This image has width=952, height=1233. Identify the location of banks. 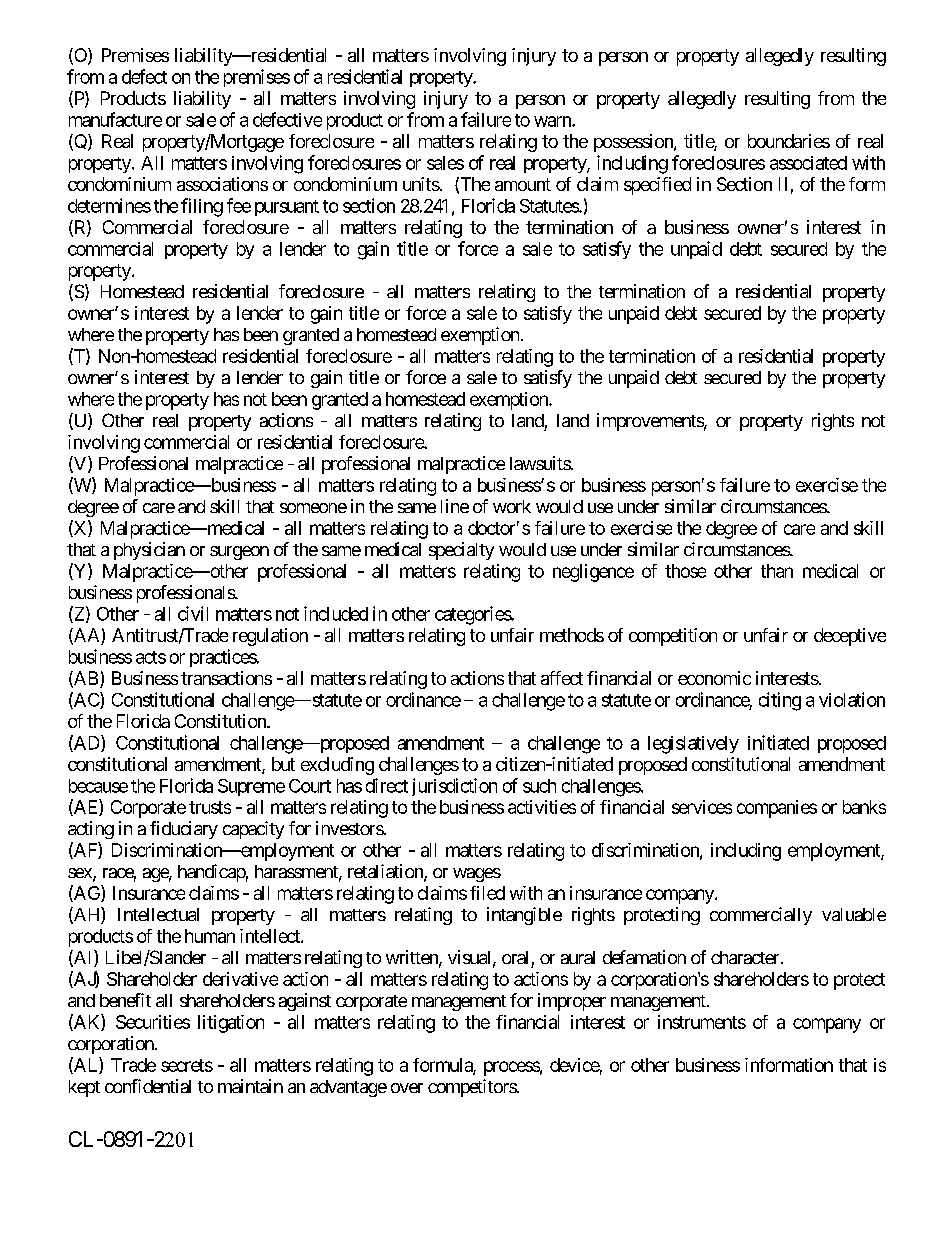
(864, 807).
